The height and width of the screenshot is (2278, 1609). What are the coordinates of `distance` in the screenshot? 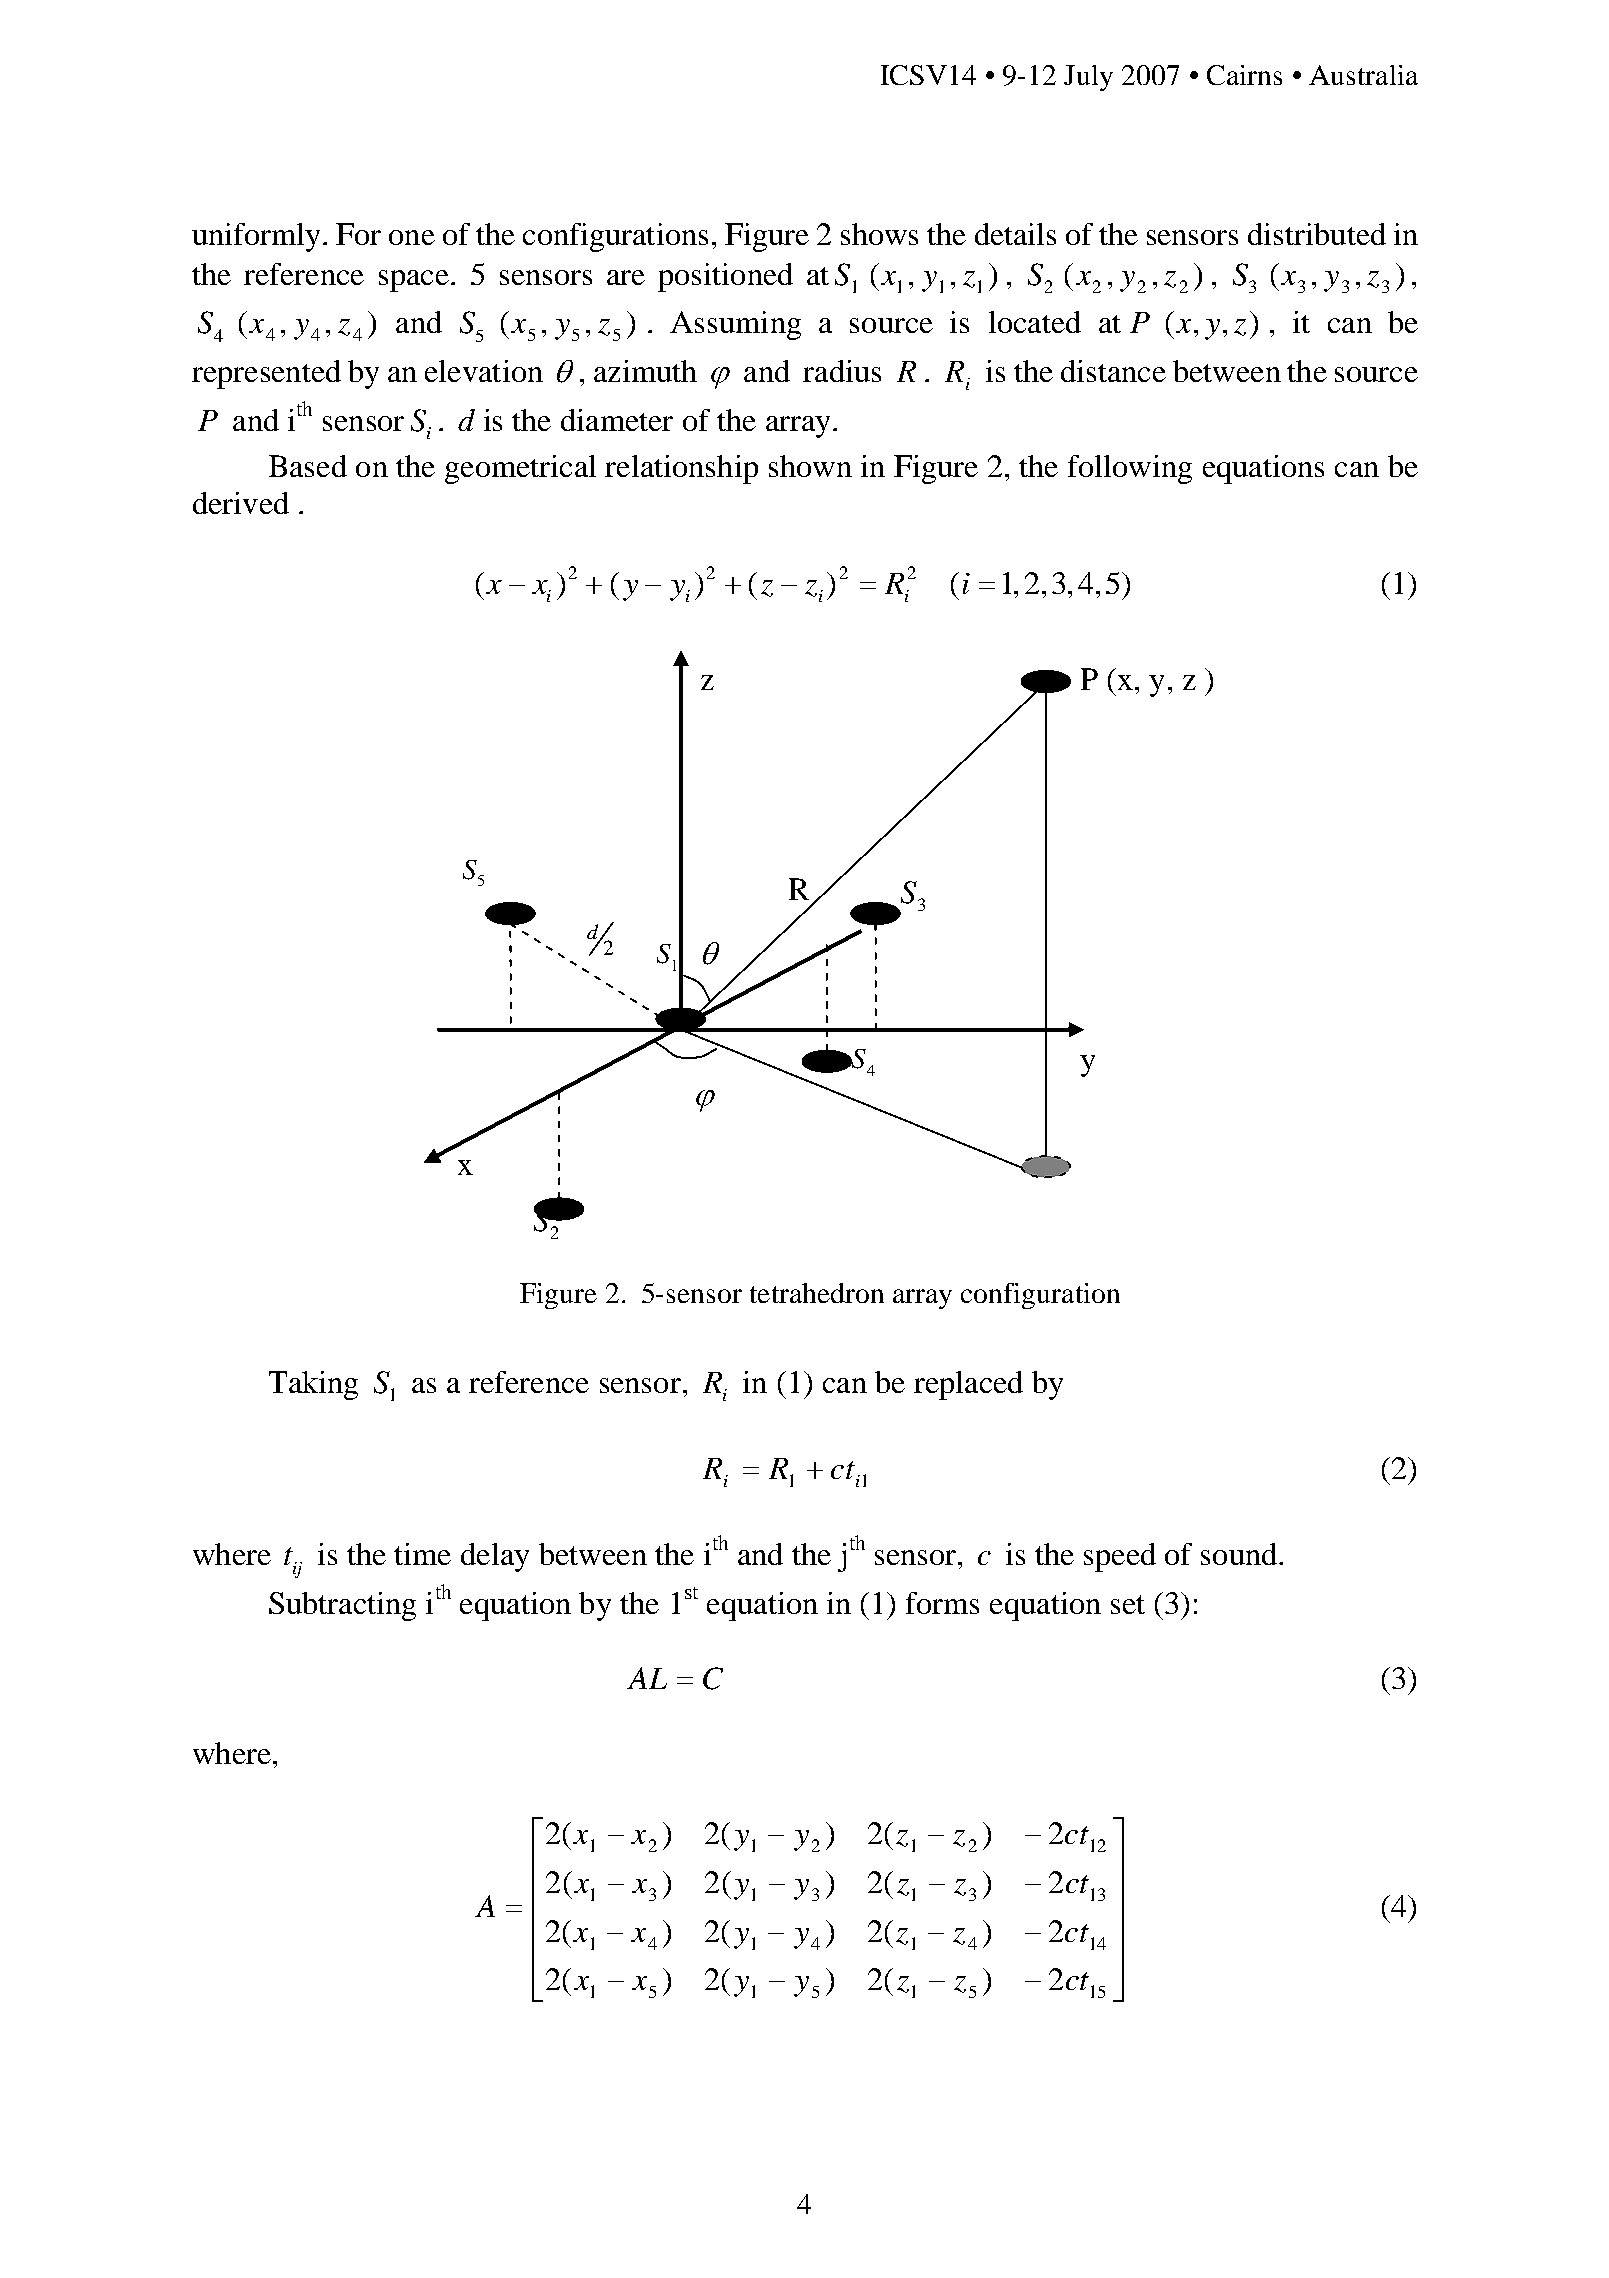 It's located at (1113, 371).
